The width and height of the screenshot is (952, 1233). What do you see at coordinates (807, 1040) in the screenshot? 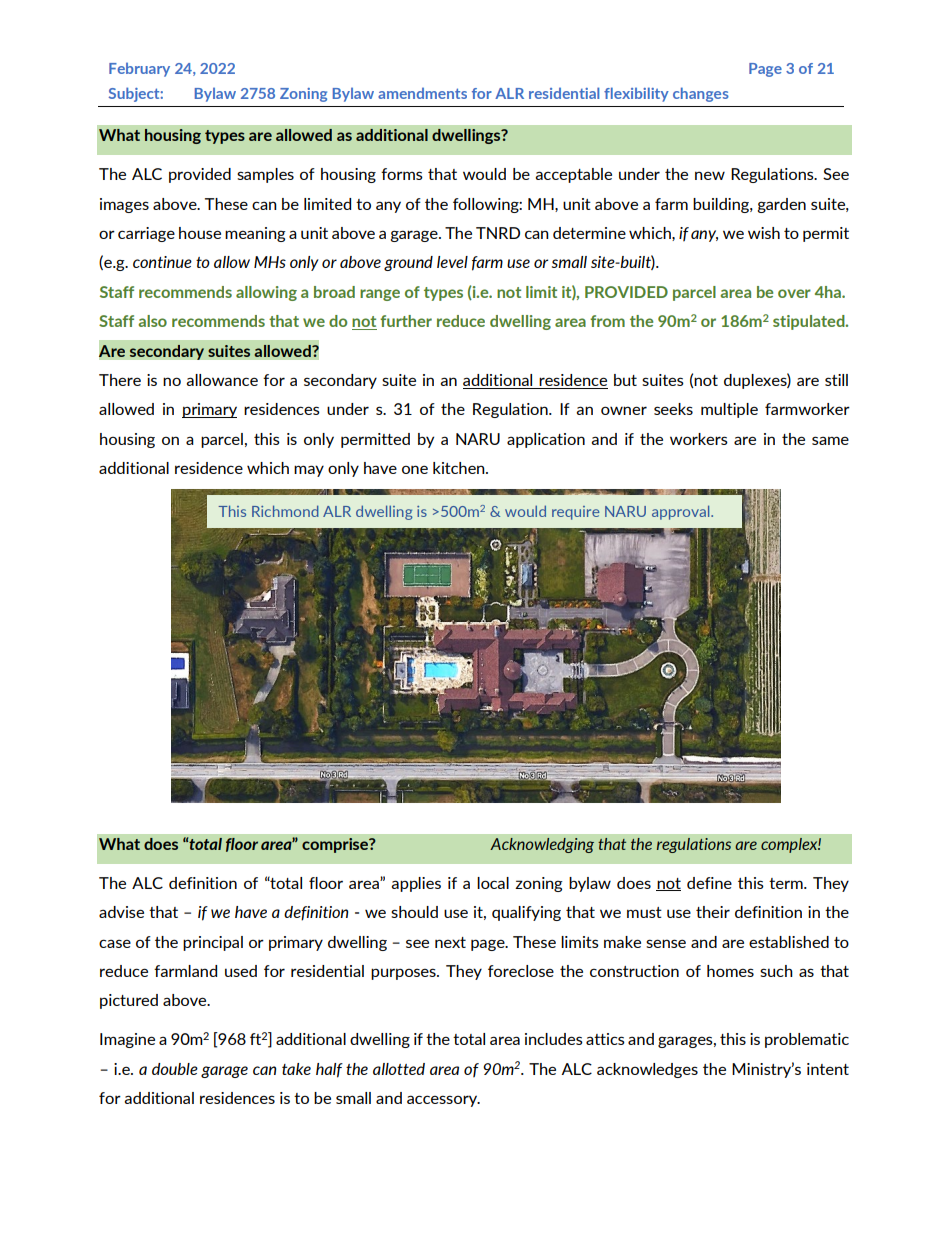
I see `problematic` at bounding box center [807, 1040].
